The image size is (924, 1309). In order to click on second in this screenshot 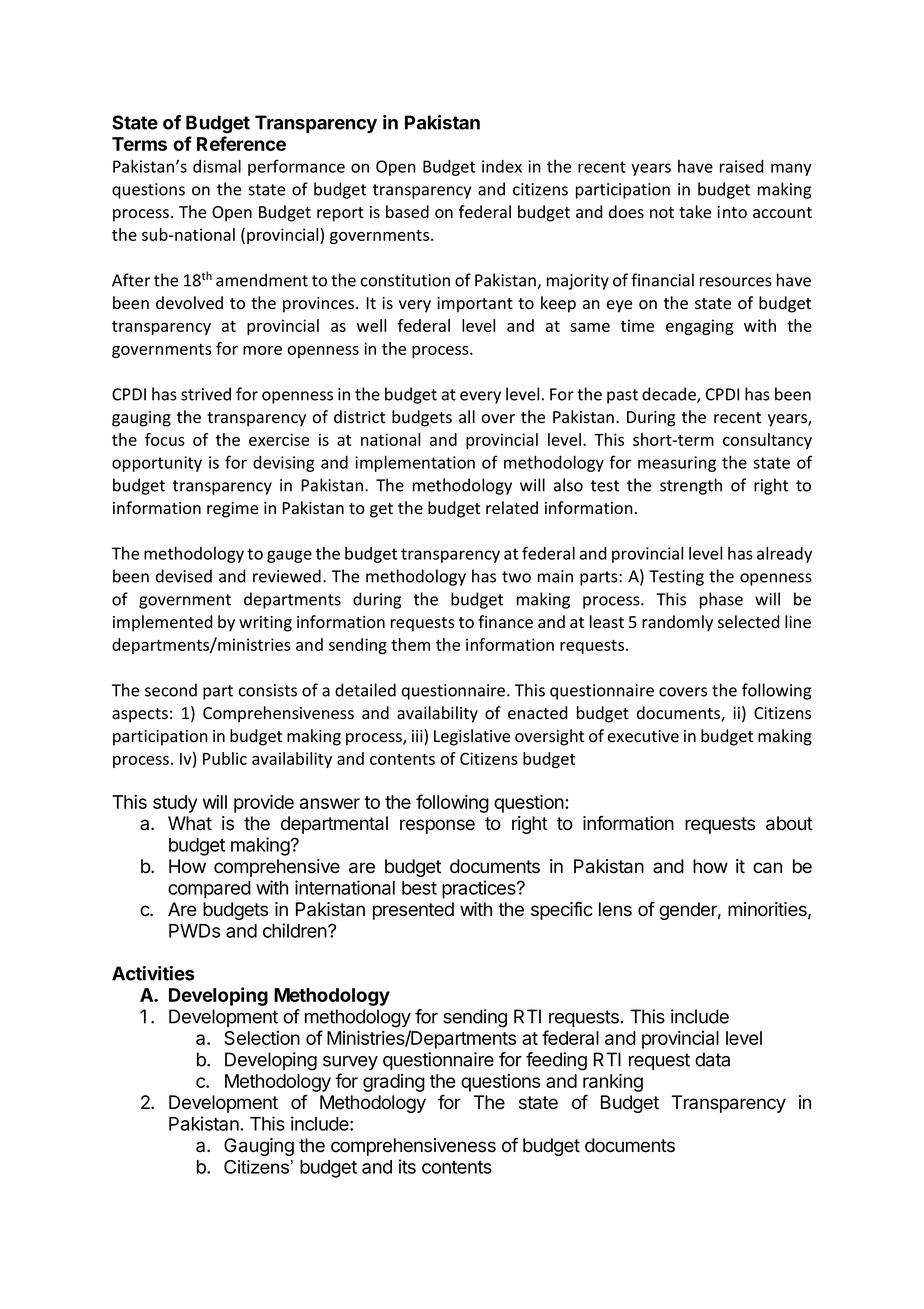, I will do `click(171, 690)`.
